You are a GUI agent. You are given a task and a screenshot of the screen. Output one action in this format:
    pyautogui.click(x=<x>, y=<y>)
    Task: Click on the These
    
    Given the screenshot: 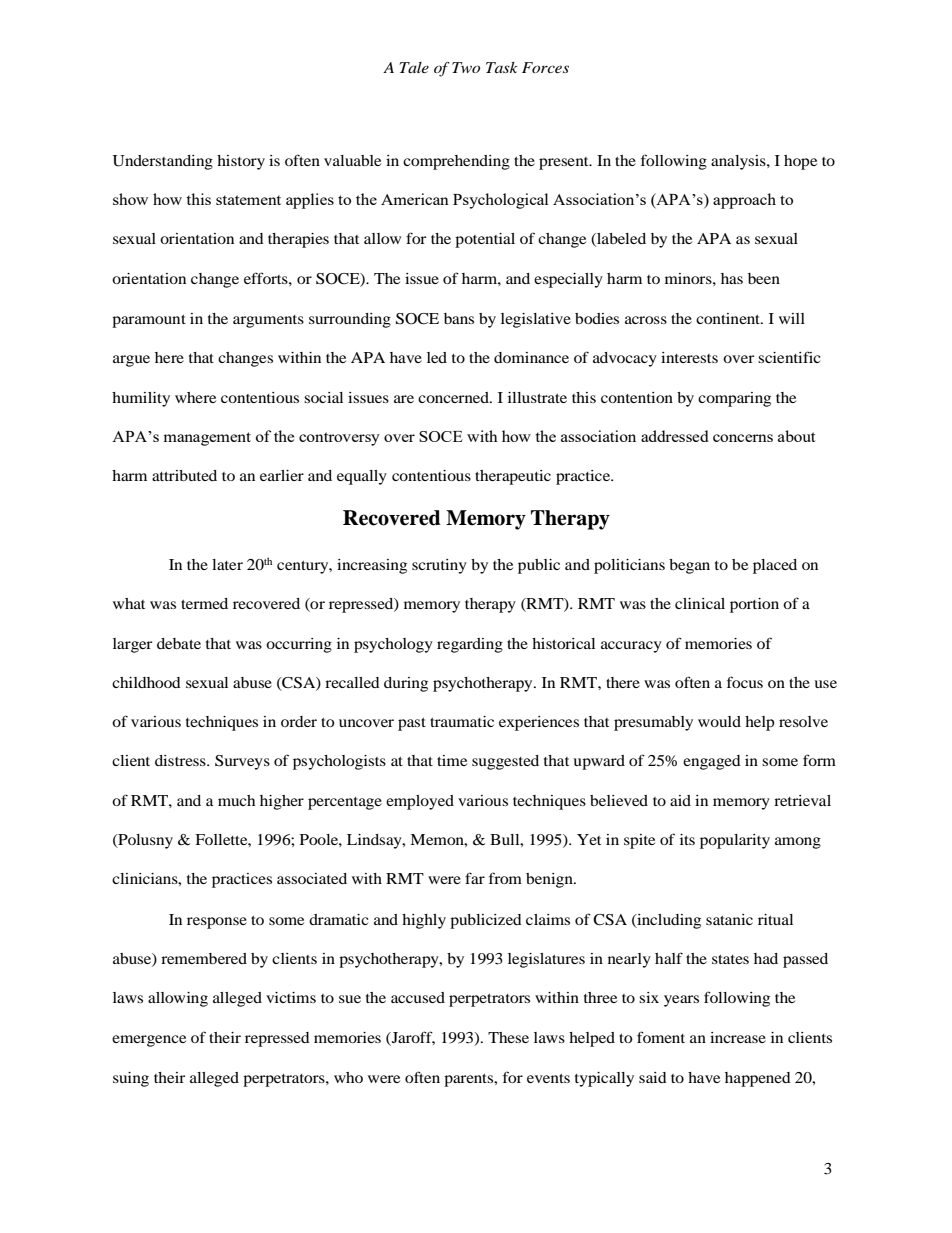 What is the action you would take?
    pyautogui.click(x=508, y=1037)
